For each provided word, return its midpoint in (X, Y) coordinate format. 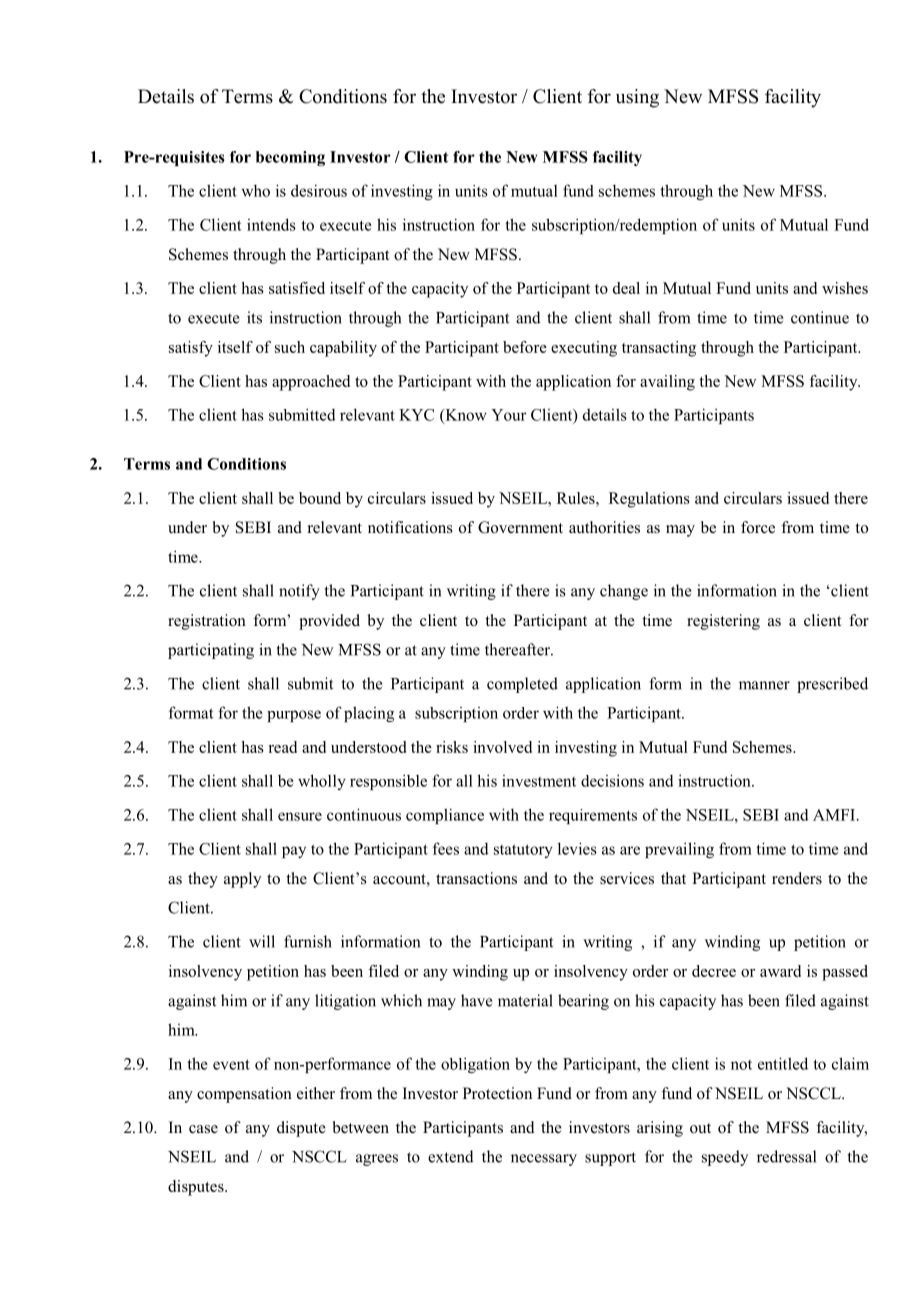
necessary (544, 1160)
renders (797, 878)
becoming (290, 158)
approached (311, 383)
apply (242, 880)
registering (723, 622)
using (637, 98)
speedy (725, 1158)
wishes (845, 288)
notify (299, 592)
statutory (523, 851)
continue (820, 317)
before (525, 347)
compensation (244, 1095)
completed (522, 685)
